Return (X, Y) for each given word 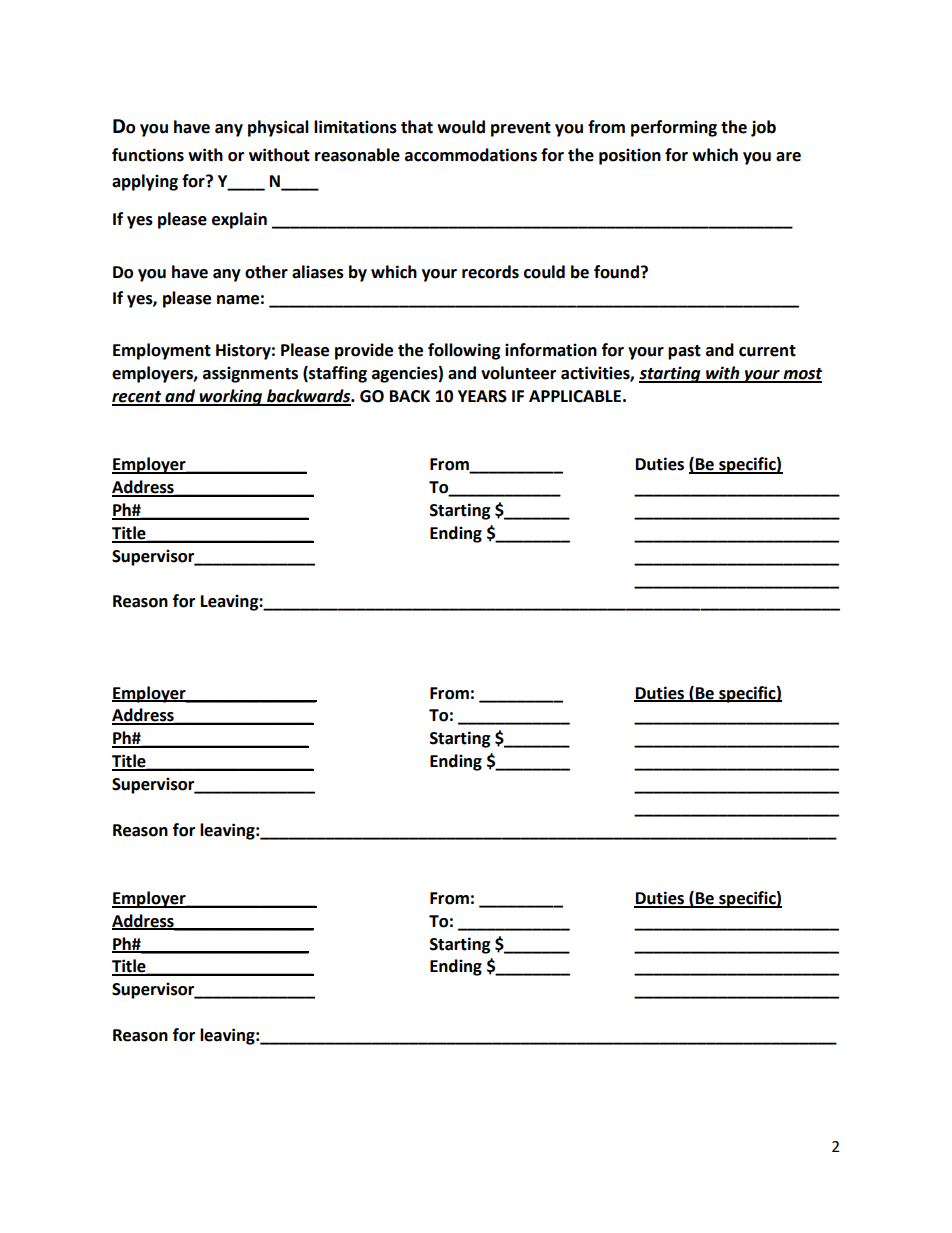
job (763, 128)
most (801, 375)
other (266, 272)
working (231, 397)
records (490, 272)
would (461, 127)
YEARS (482, 396)
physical (278, 128)
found (616, 272)
